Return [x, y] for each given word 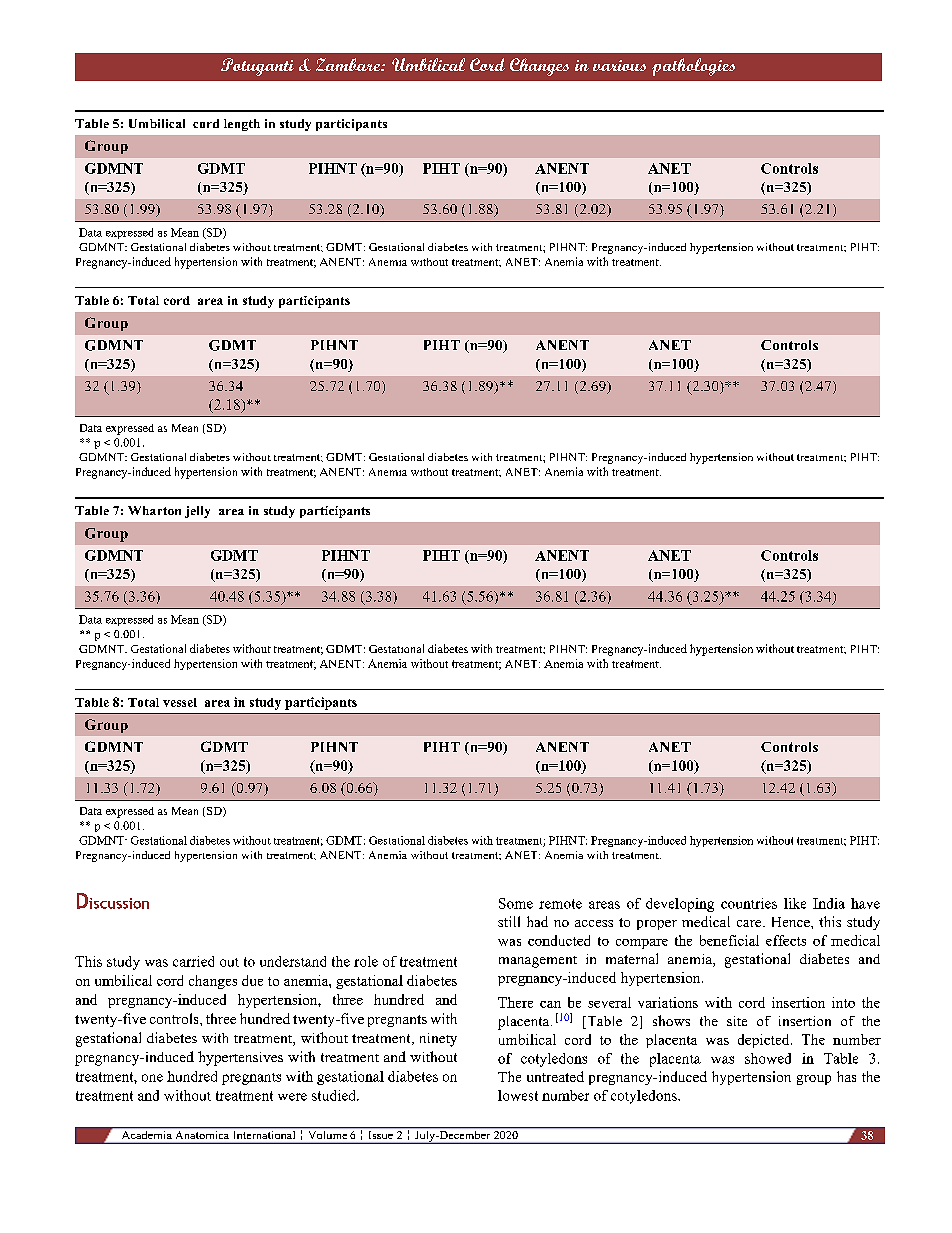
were [292, 1097]
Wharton [154, 510]
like [795, 903]
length [242, 125]
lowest [518, 1095]
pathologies [693, 67]
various [619, 65]
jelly [197, 512]
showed [768, 1058]
